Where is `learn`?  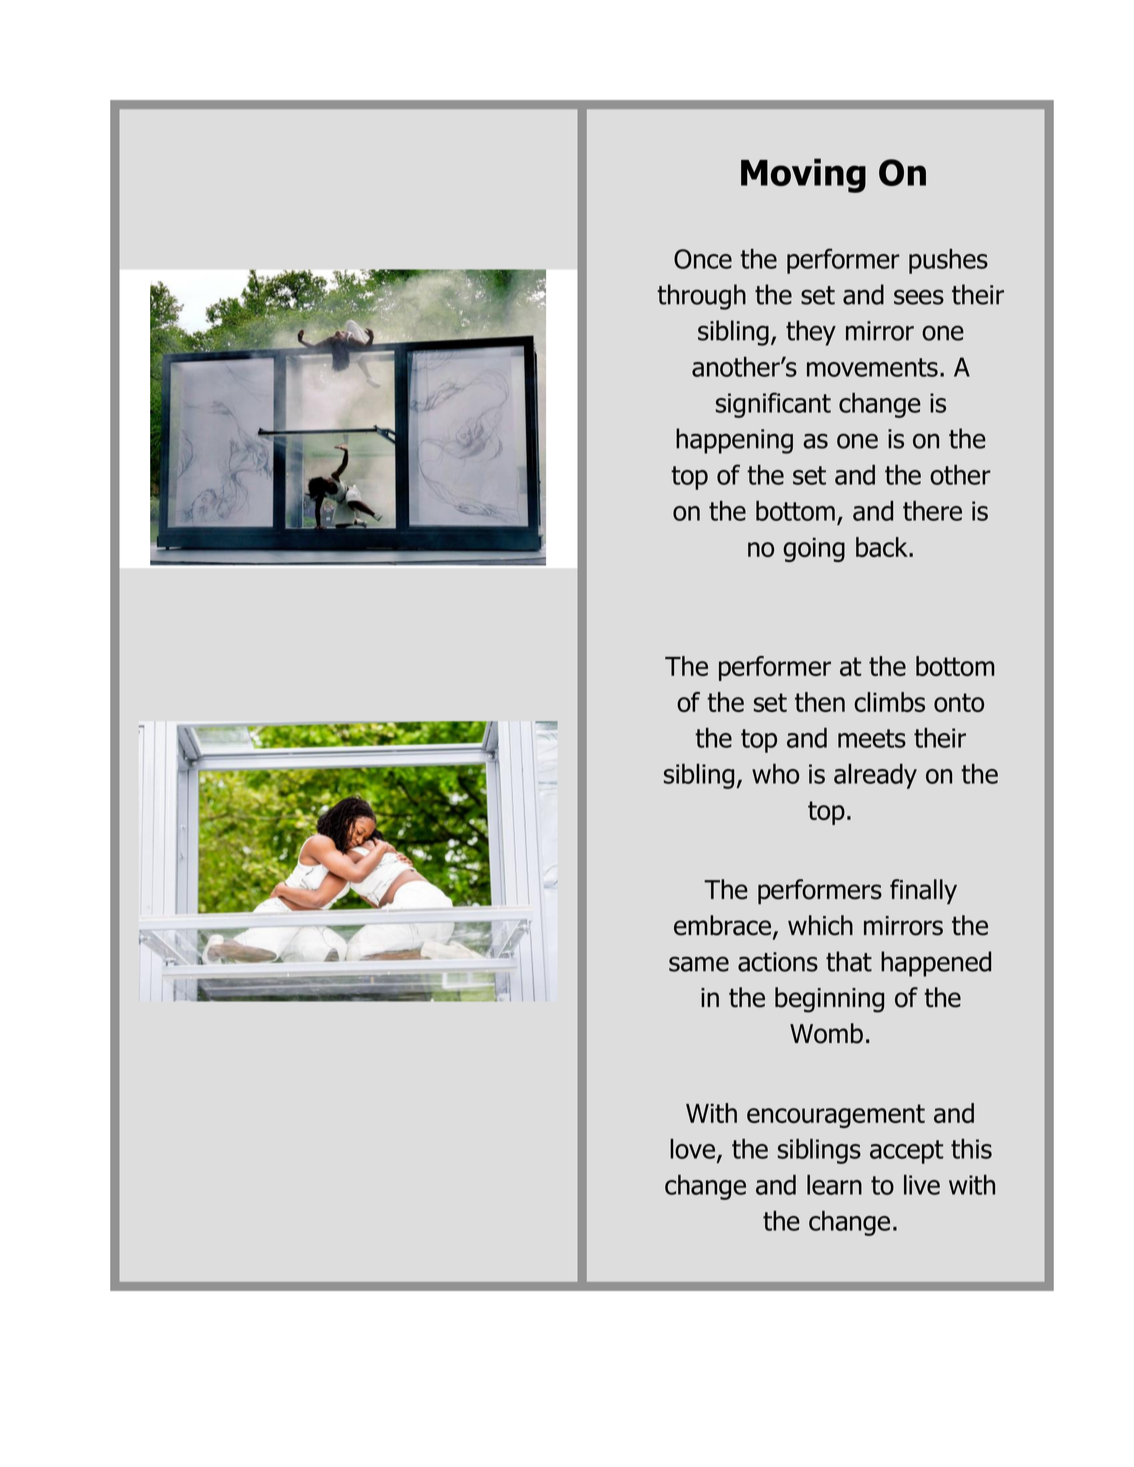 learn is located at coordinates (834, 1184).
